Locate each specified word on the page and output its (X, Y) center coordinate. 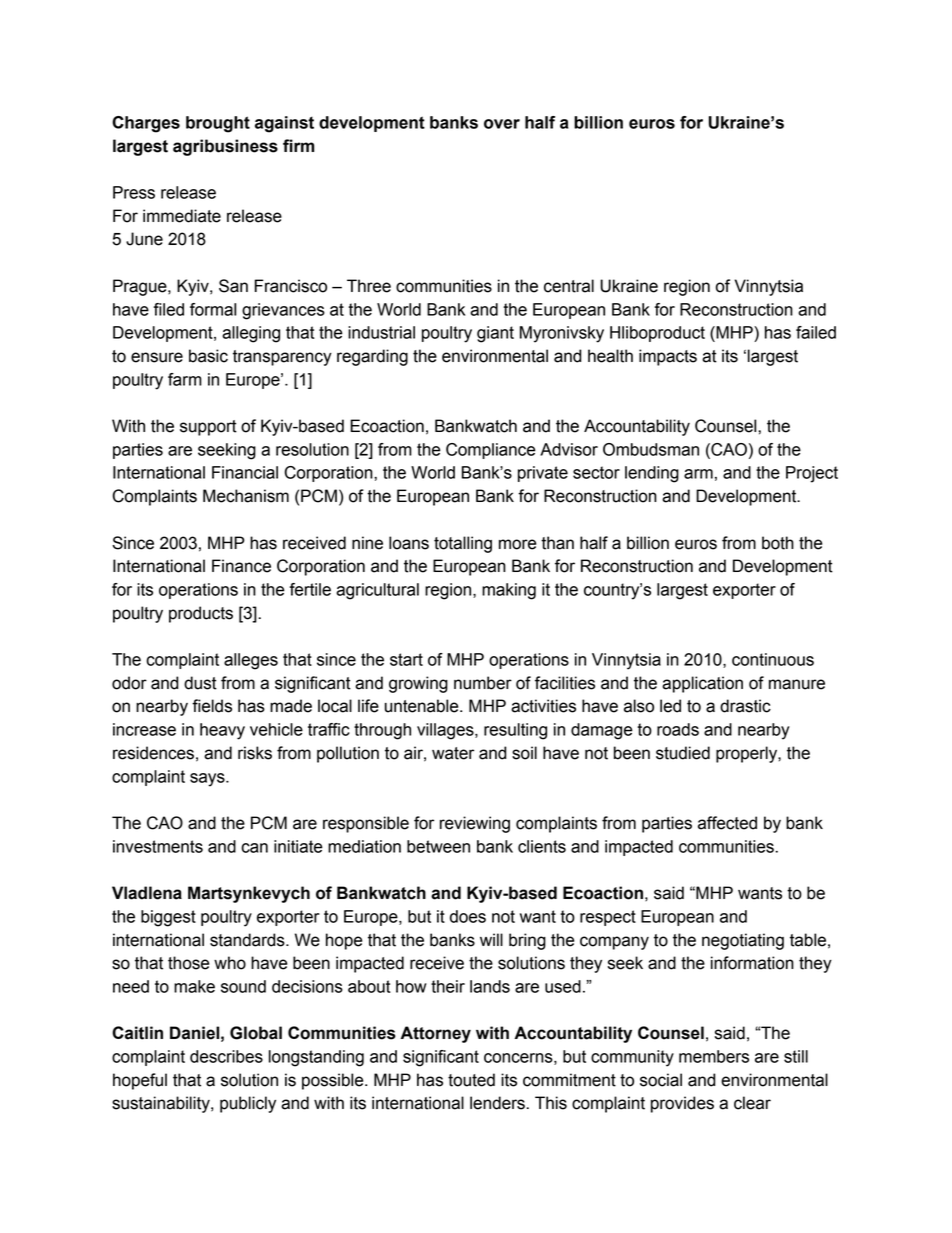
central (569, 286)
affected (727, 823)
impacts (668, 357)
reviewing (475, 824)
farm (185, 379)
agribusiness (225, 147)
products (201, 614)
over (502, 124)
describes (226, 1056)
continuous (773, 659)
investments (158, 846)
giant (495, 334)
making (509, 591)
